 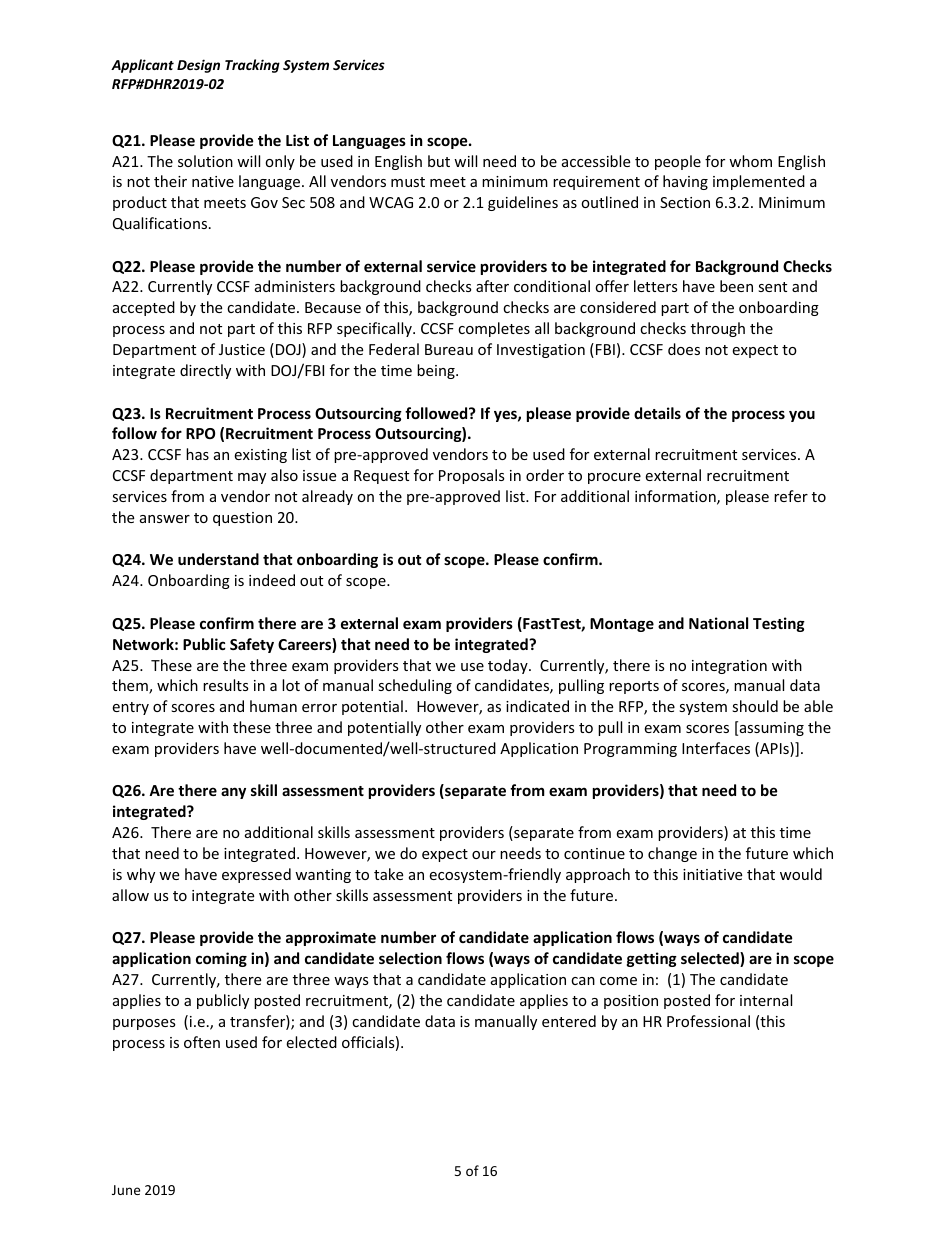 What do you see at coordinates (198, 66) in the screenshot?
I see `Design` at bounding box center [198, 66].
